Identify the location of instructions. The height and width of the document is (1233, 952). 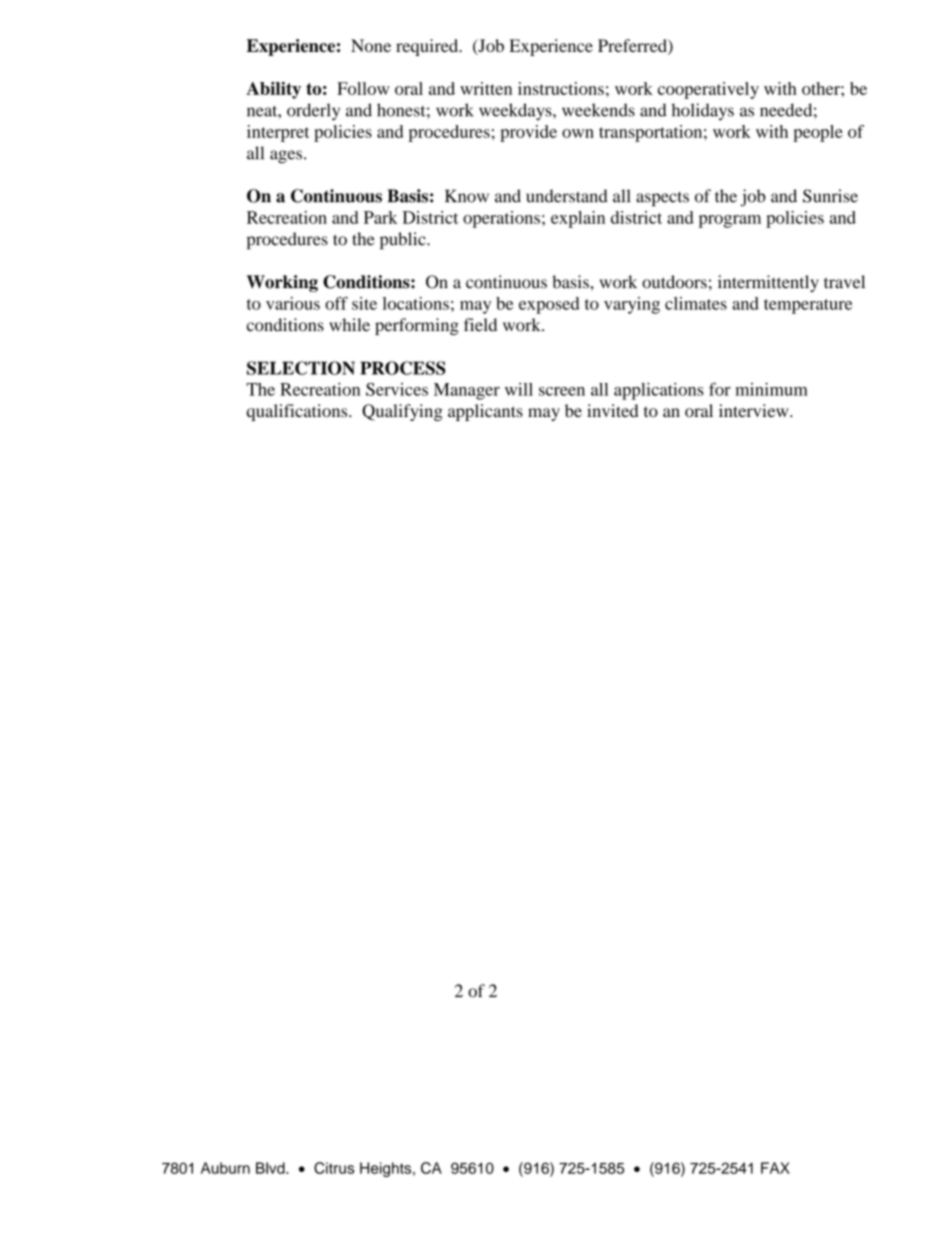
(561, 88).
